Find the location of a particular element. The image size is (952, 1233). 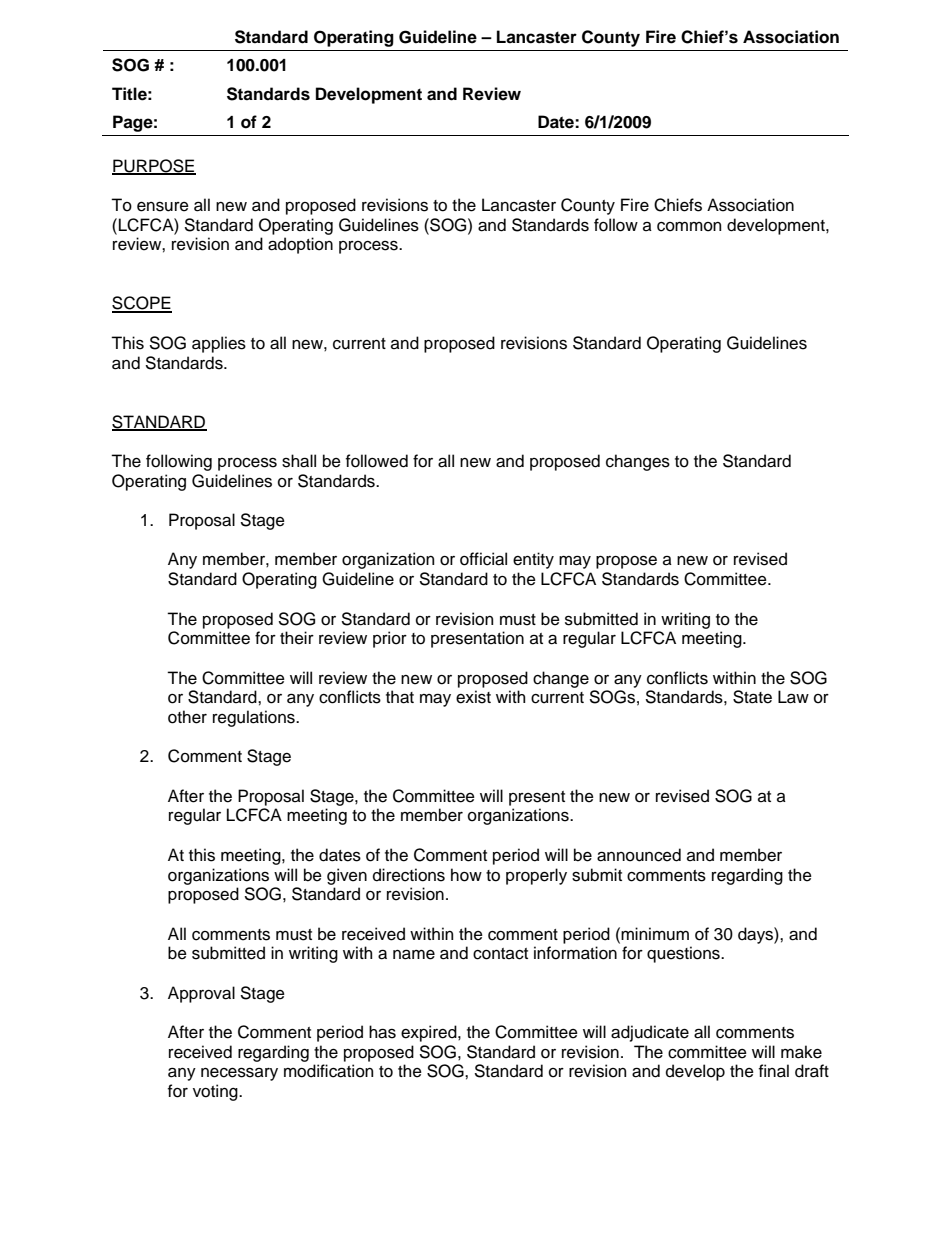

prior is located at coordinates (390, 639).
